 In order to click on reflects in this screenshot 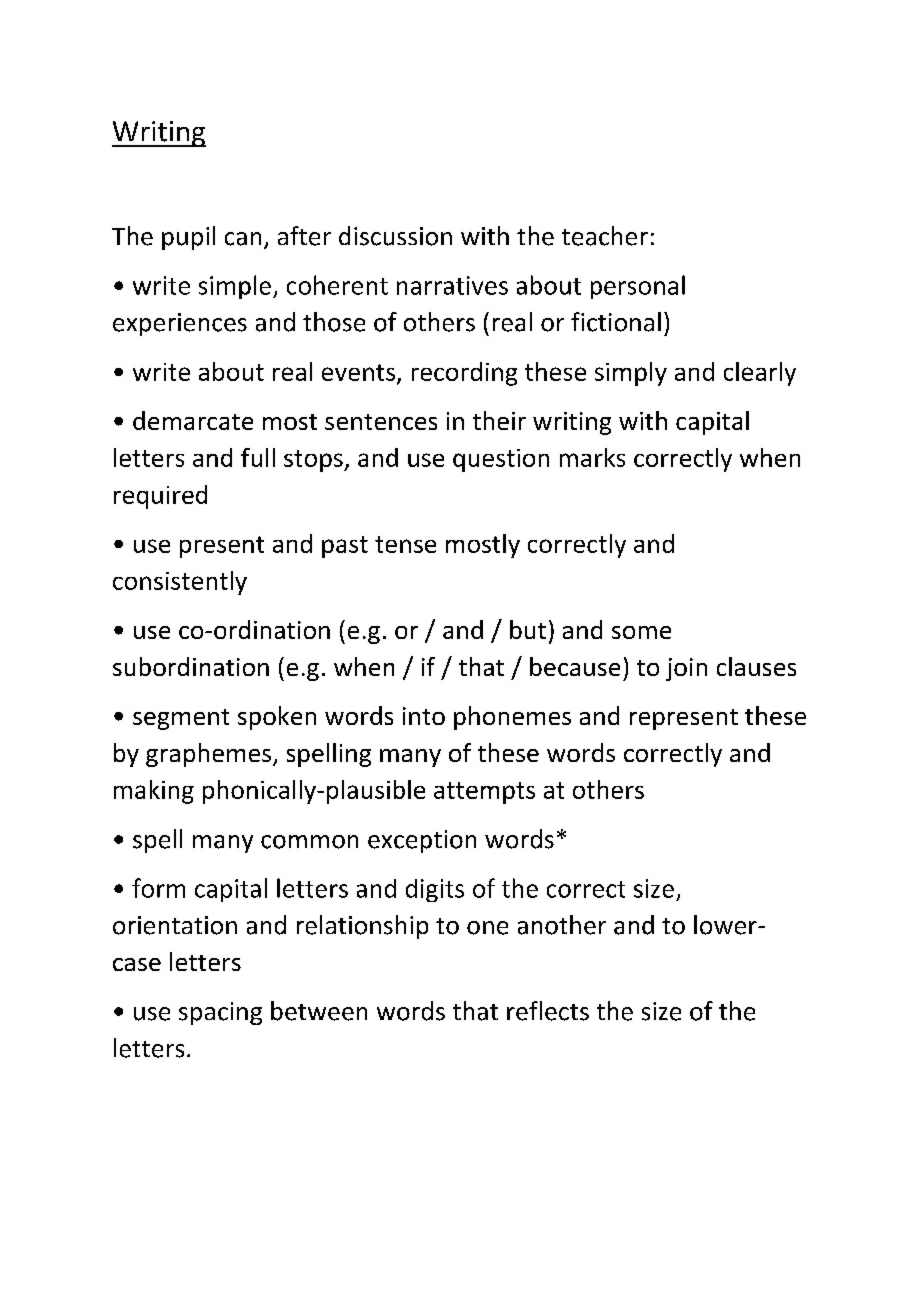, I will do `click(548, 1011)`.
